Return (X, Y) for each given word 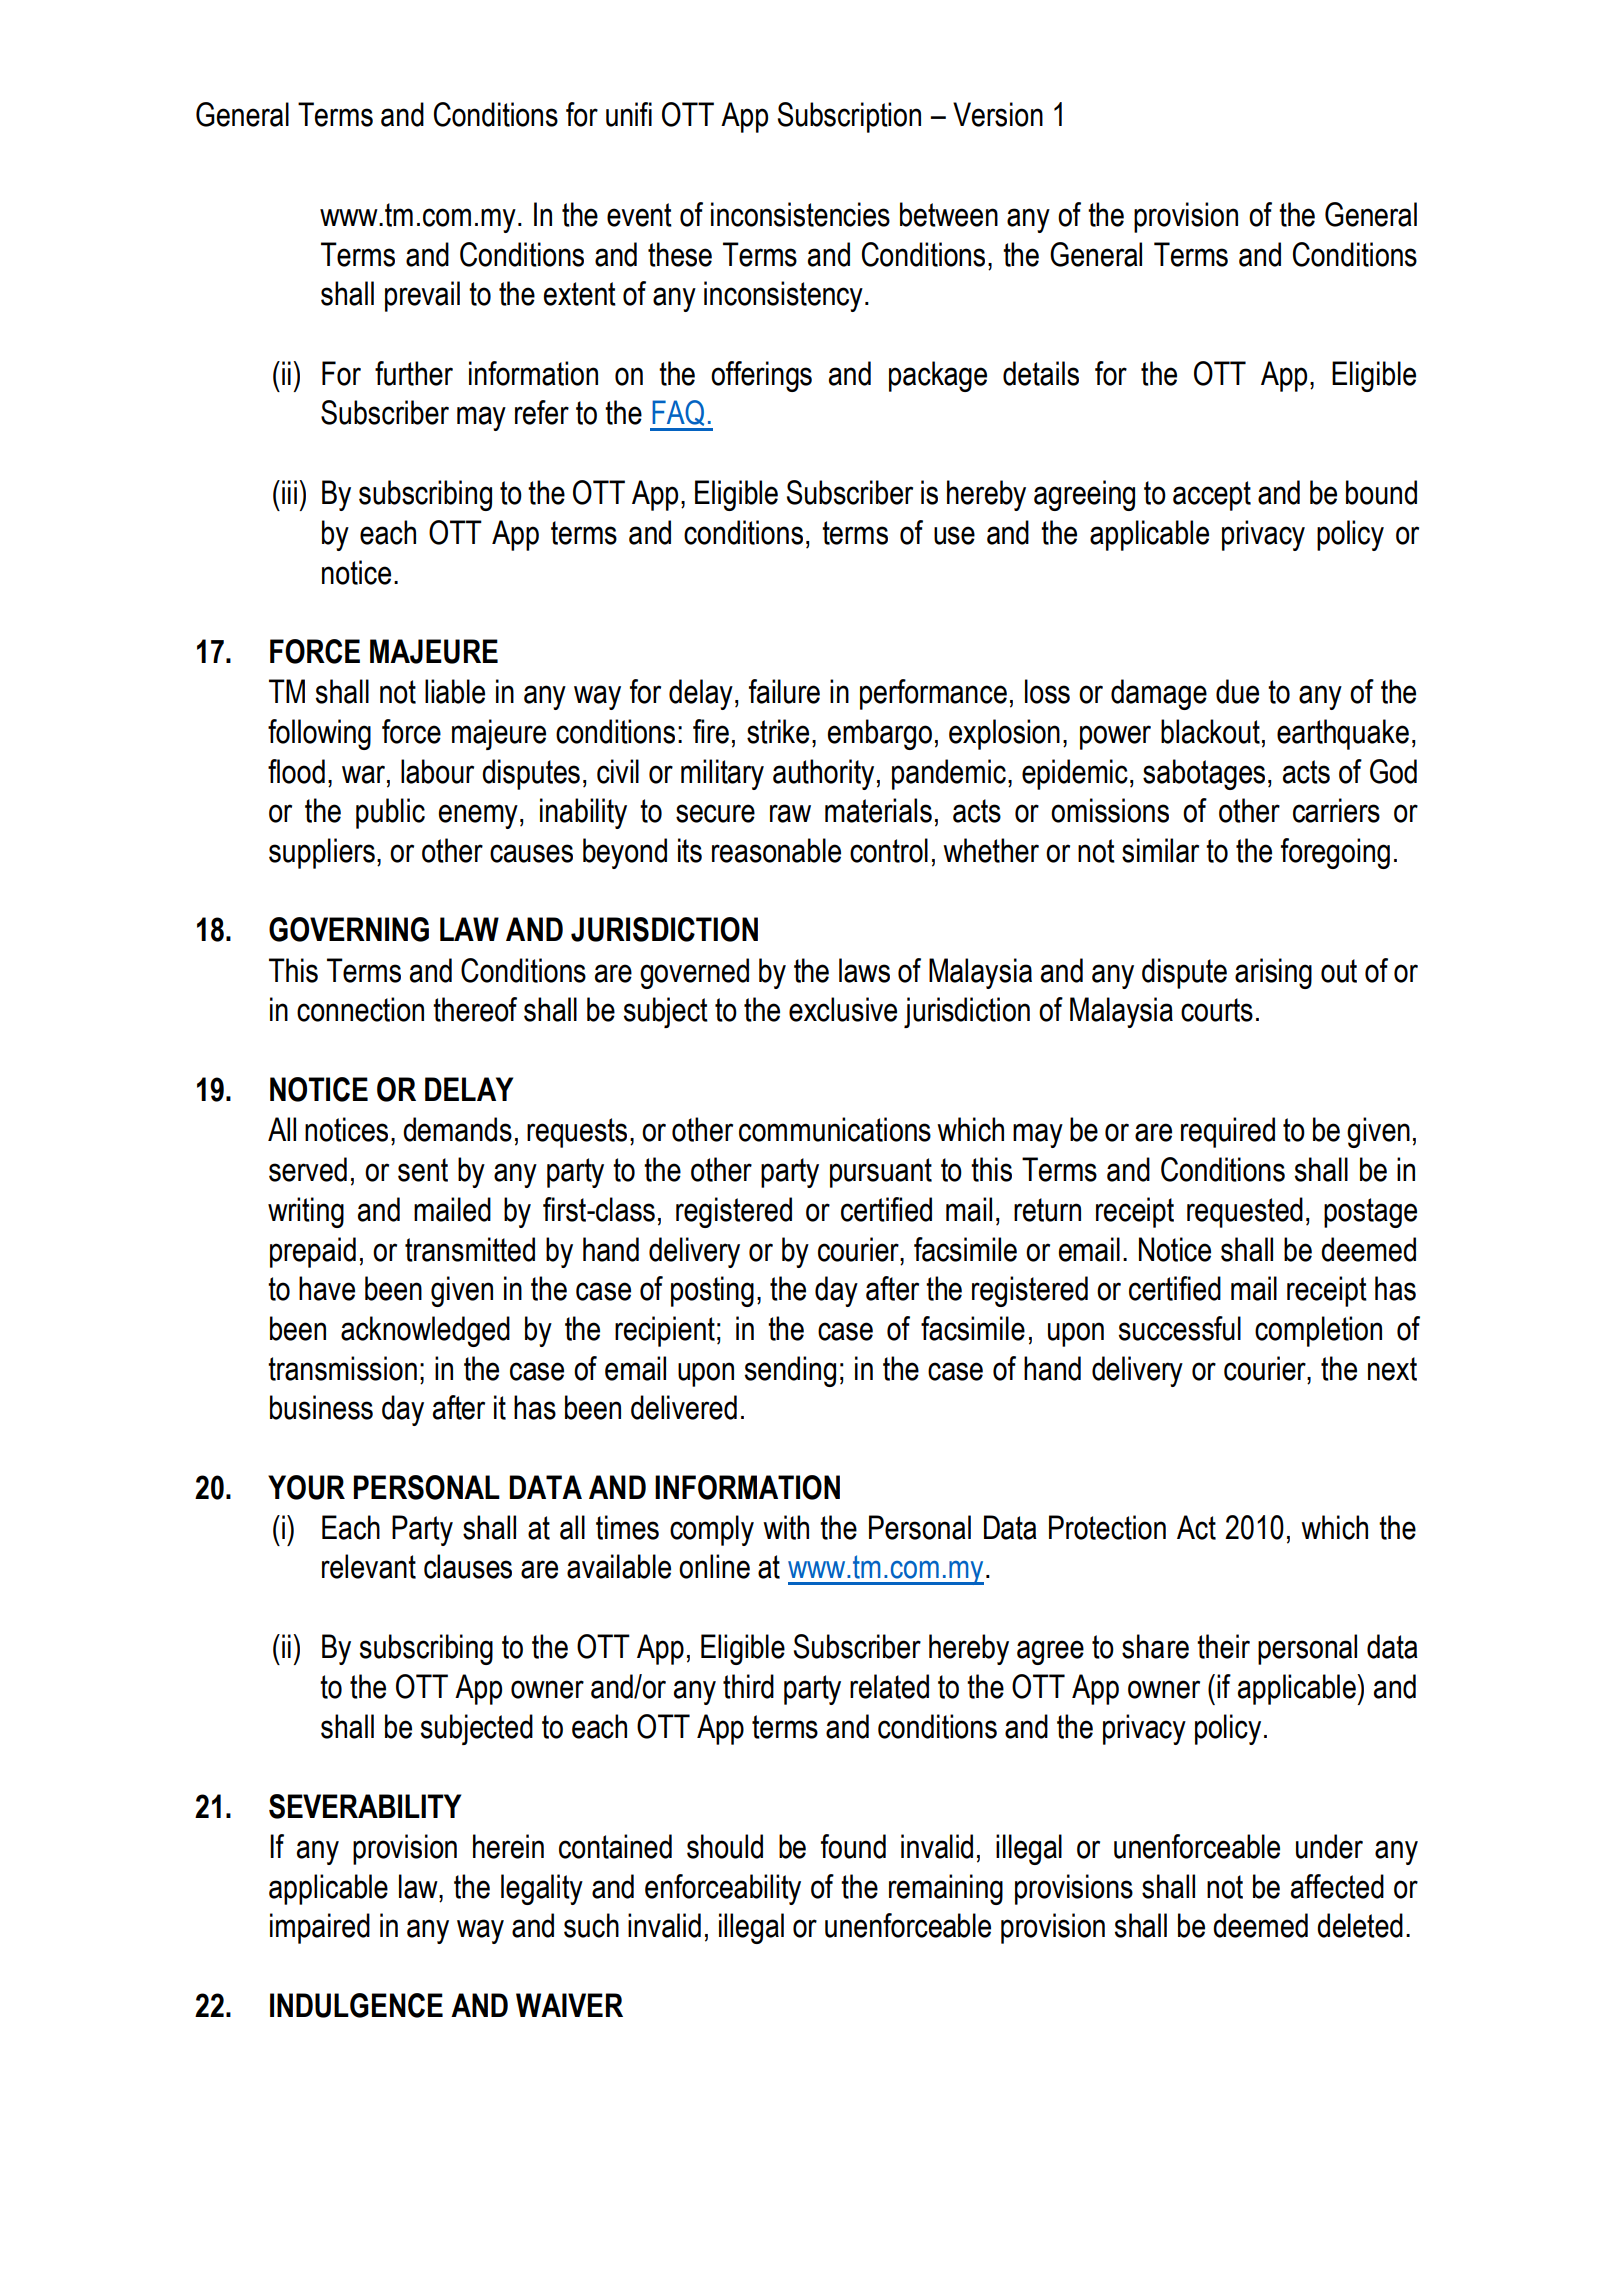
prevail (422, 296)
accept (1212, 496)
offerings (761, 376)
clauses (468, 1566)
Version (998, 114)
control (889, 850)
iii (289, 492)
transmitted (470, 1249)
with (786, 1527)
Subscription (849, 117)
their (1223, 1646)
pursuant (881, 1173)
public (390, 813)
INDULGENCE (356, 2005)
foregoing (1335, 853)
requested (1245, 1212)
